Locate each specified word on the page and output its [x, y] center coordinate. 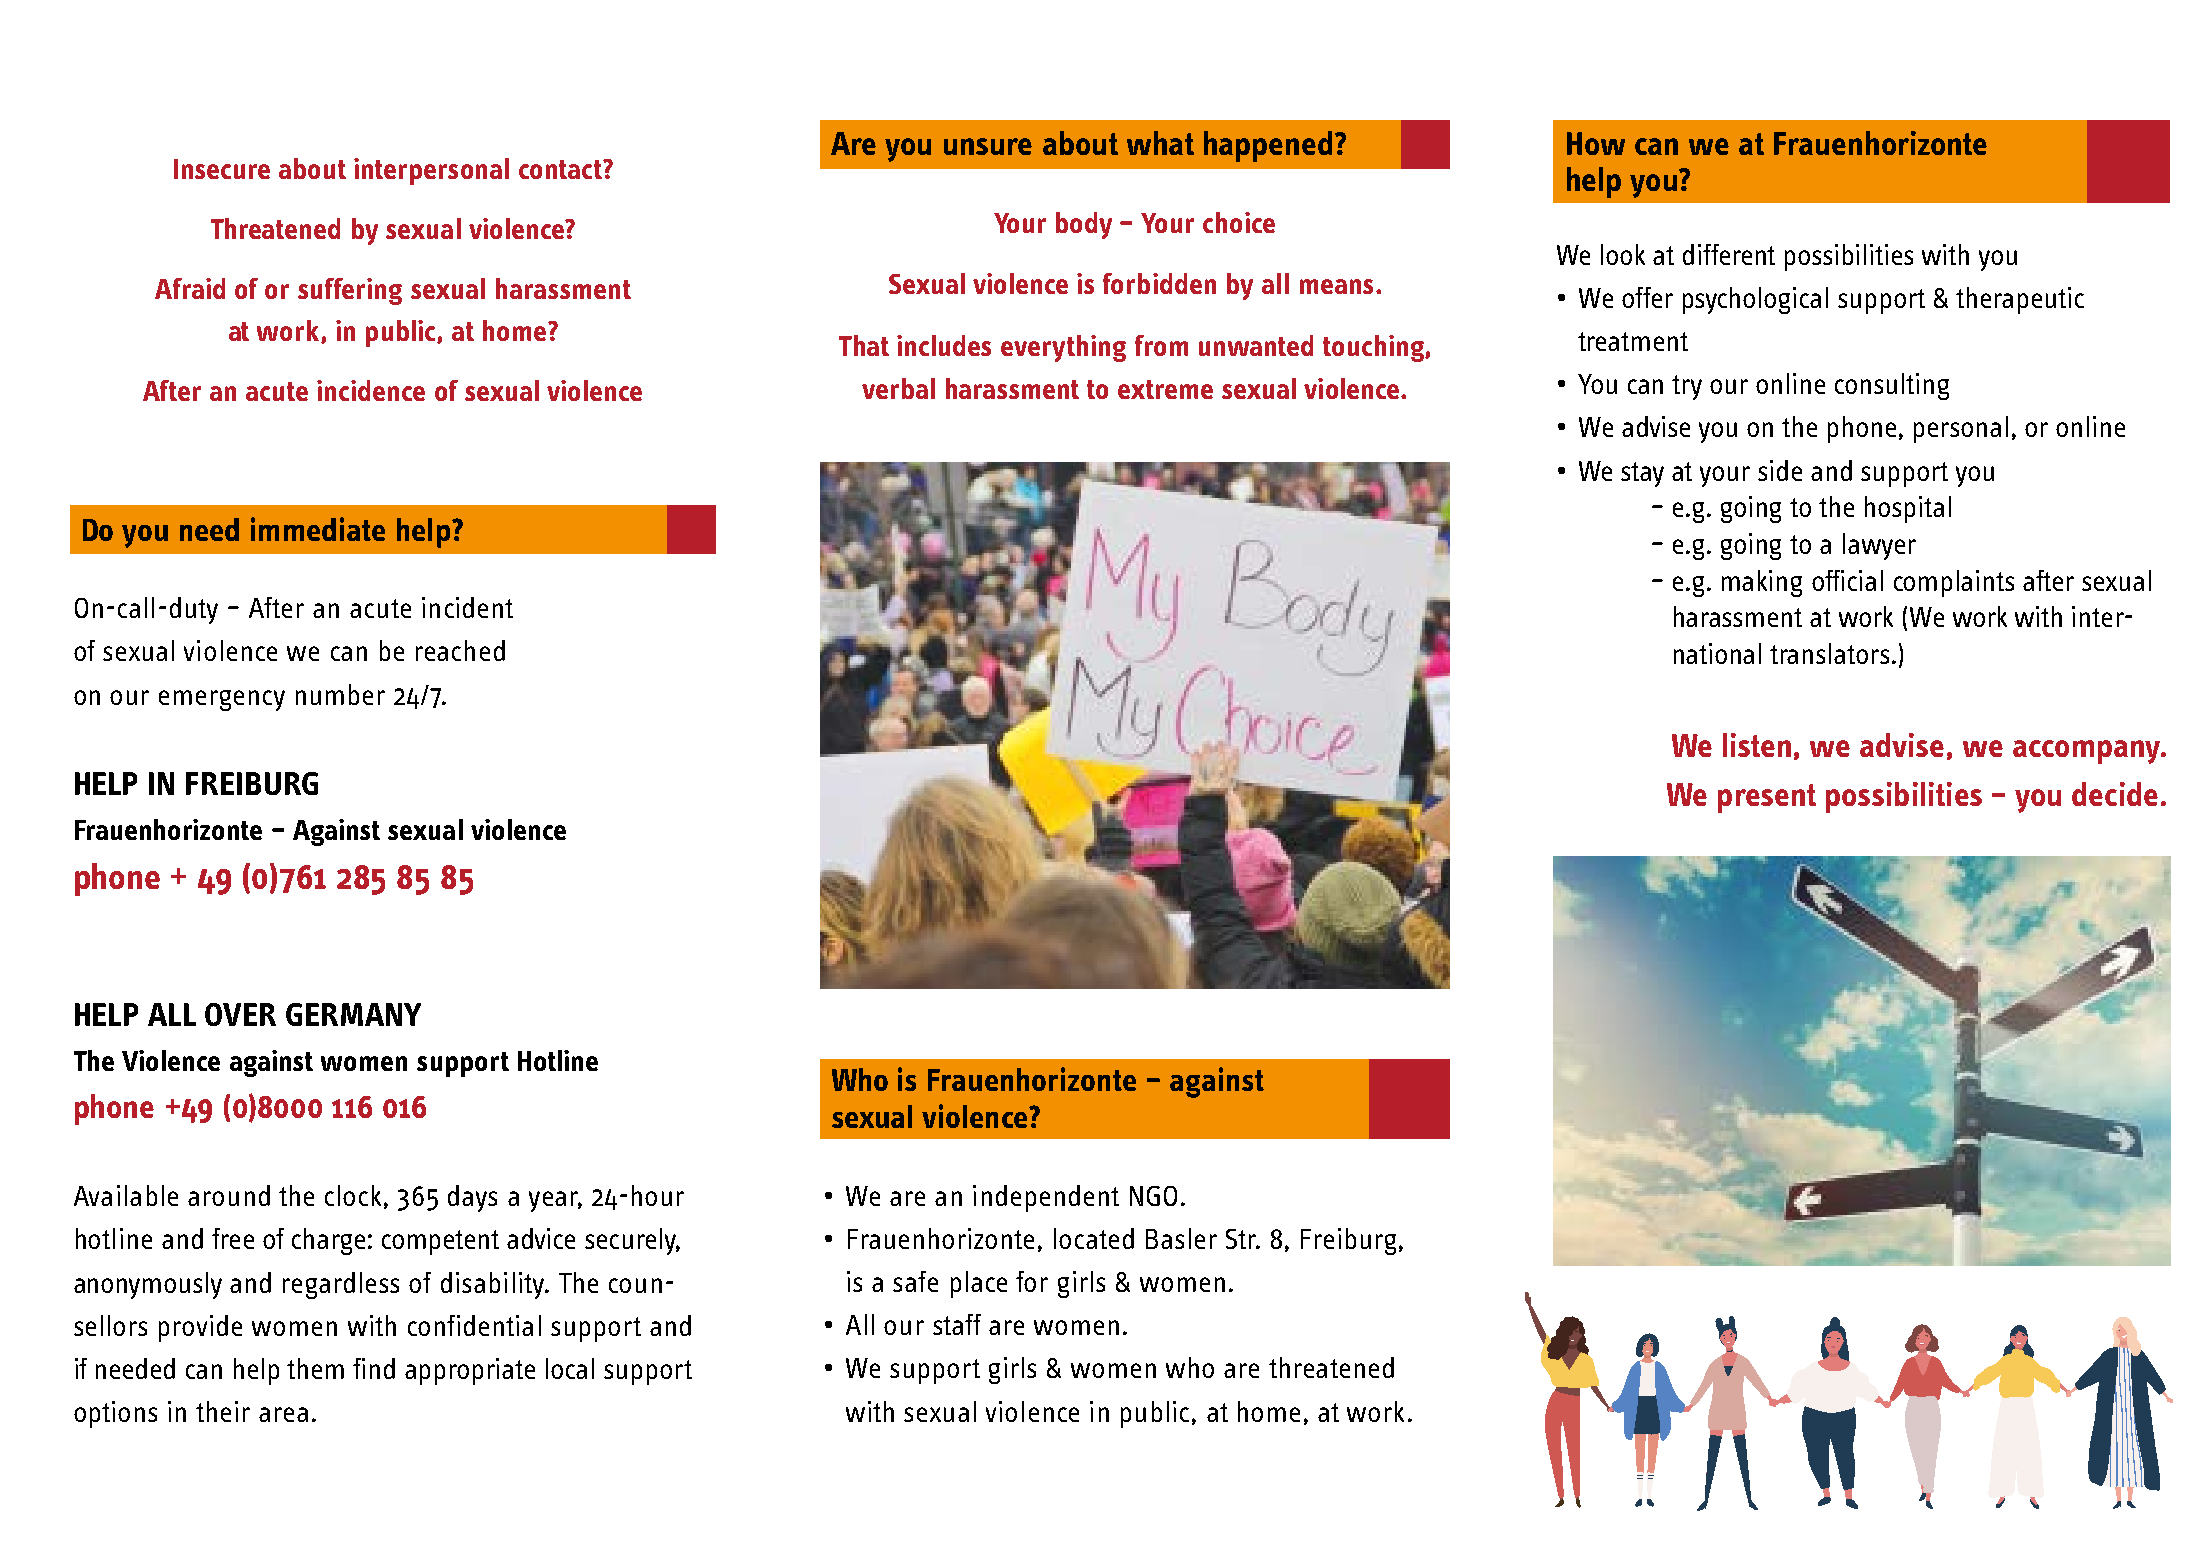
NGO [1153, 1196]
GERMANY [353, 1014]
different [1729, 254]
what [1160, 143]
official [1847, 580]
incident [467, 607]
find [374, 1368]
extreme [1165, 389]
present [1767, 798]
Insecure [222, 169]
